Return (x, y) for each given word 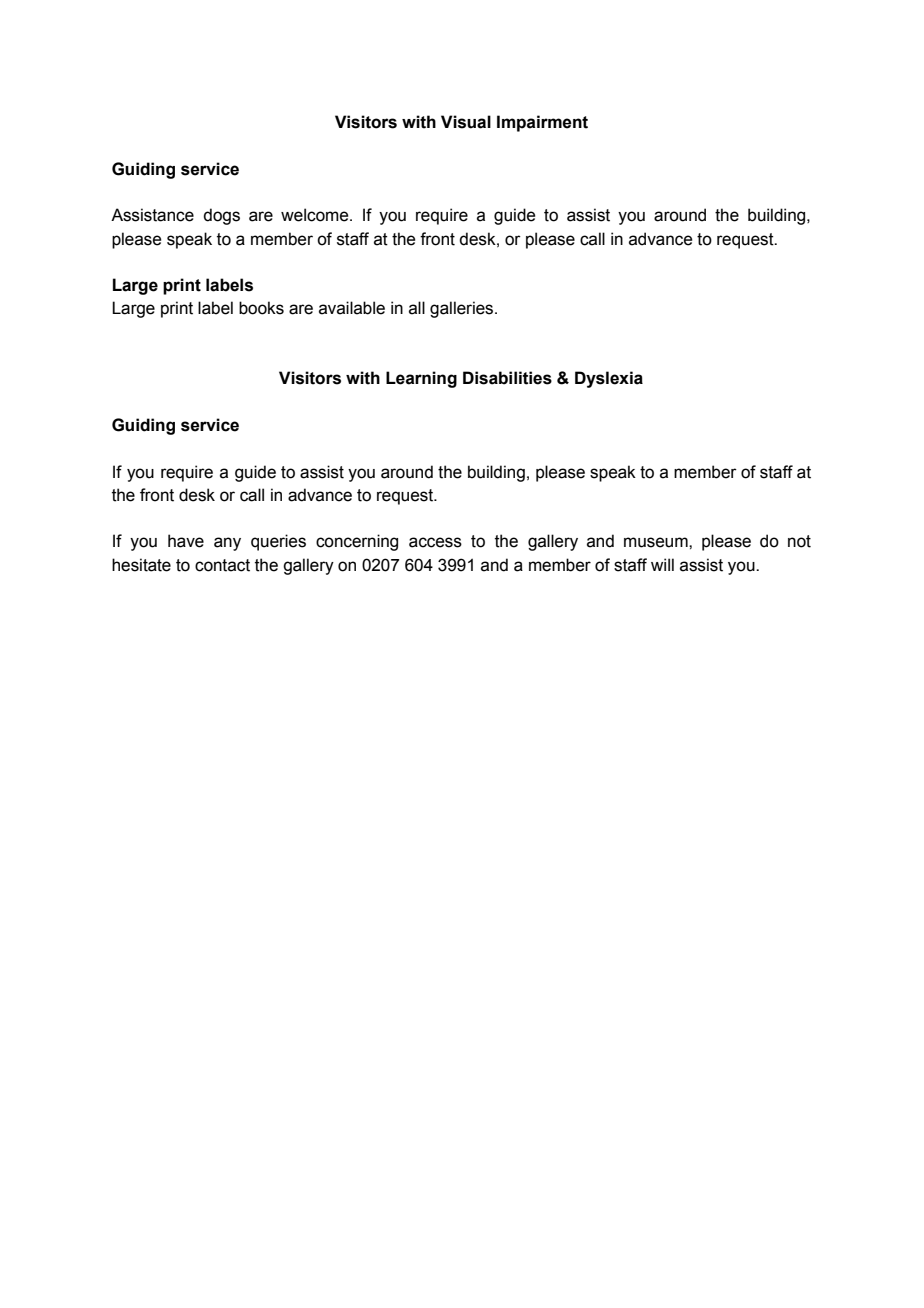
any (227, 544)
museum (657, 542)
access (435, 542)
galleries (463, 309)
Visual (466, 122)
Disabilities (507, 378)
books (261, 308)
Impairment (542, 123)
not (799, 541)
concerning (357, 542)
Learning (421, 379)
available (352, 308)
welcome (316, 215)
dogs (221, 216)
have (186, 541)
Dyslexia (609, 379)
